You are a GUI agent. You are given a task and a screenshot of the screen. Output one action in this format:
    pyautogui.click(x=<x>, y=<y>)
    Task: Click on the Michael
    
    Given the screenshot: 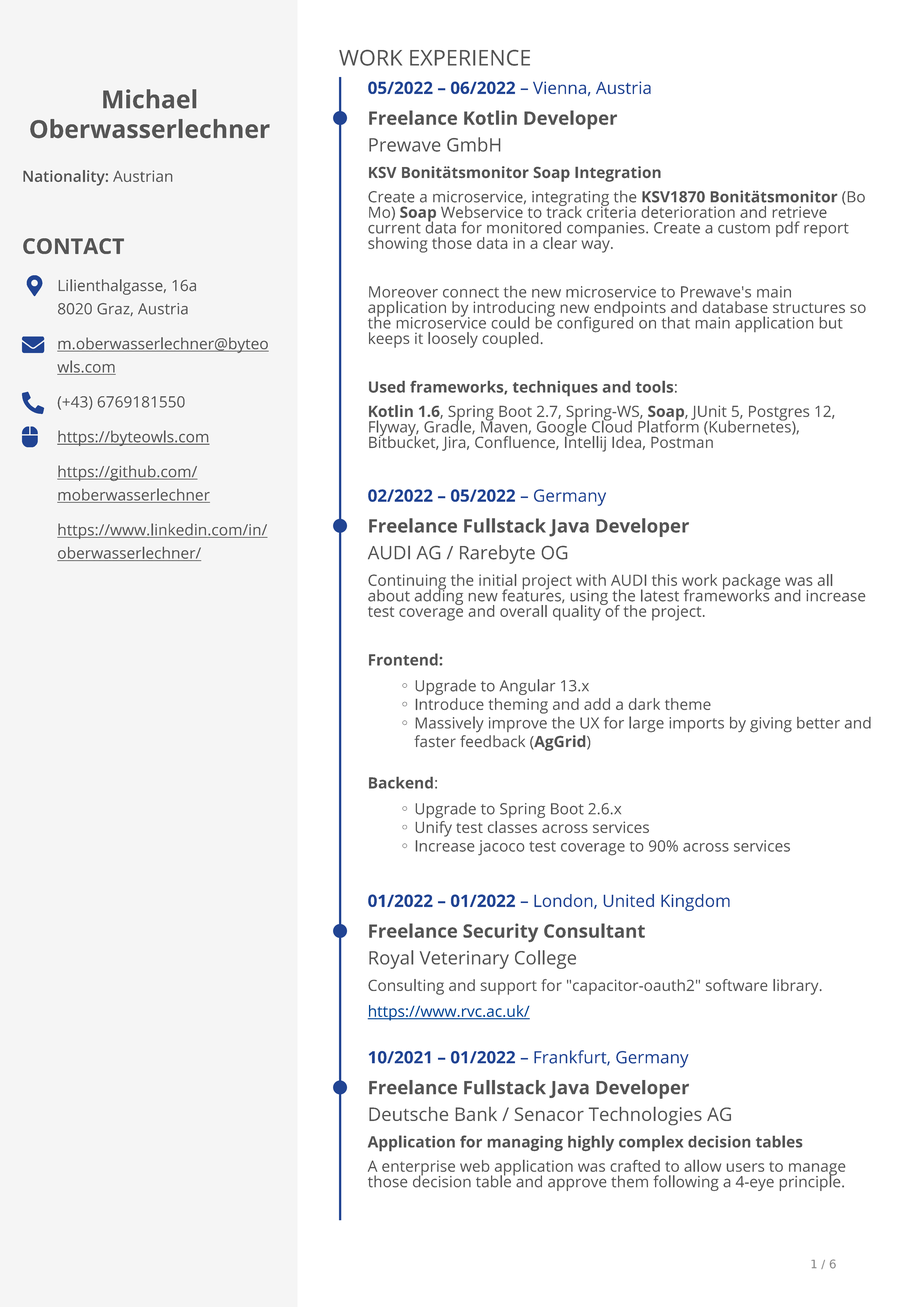 What is the action you would take?
    pyautogui.click(x=149, y=99)
